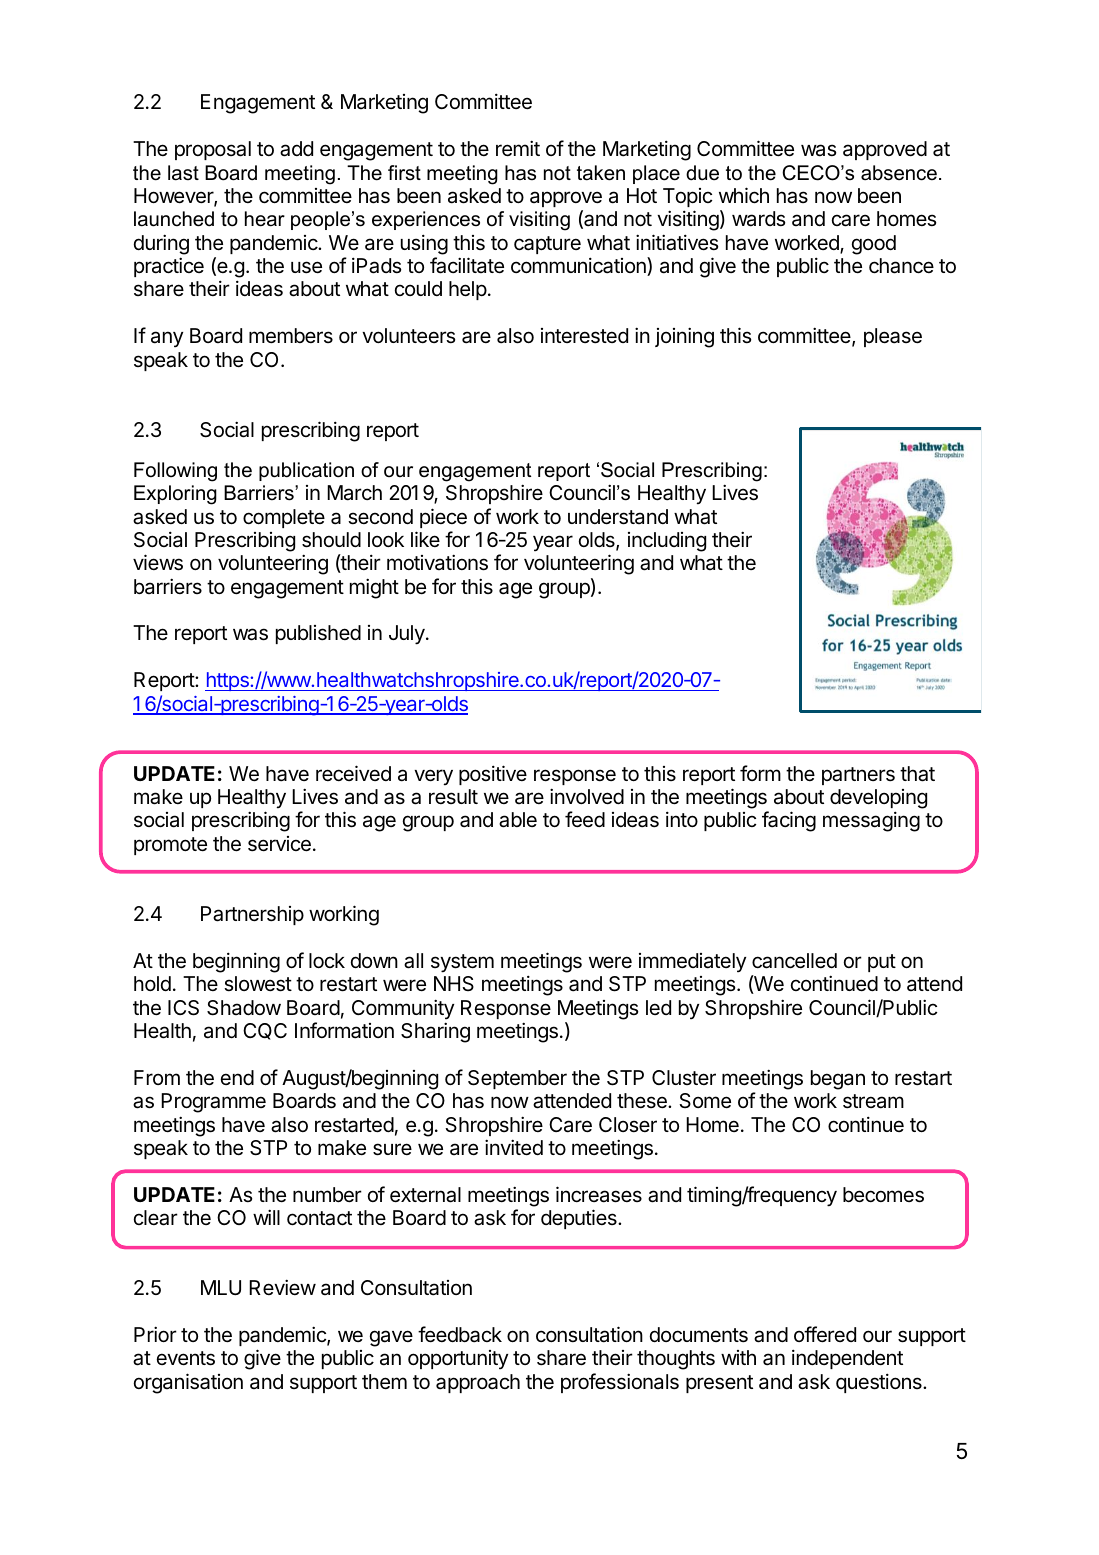  Describe the element at coordinates (838, 1080) in the screenshot. I see `began` at that location.
